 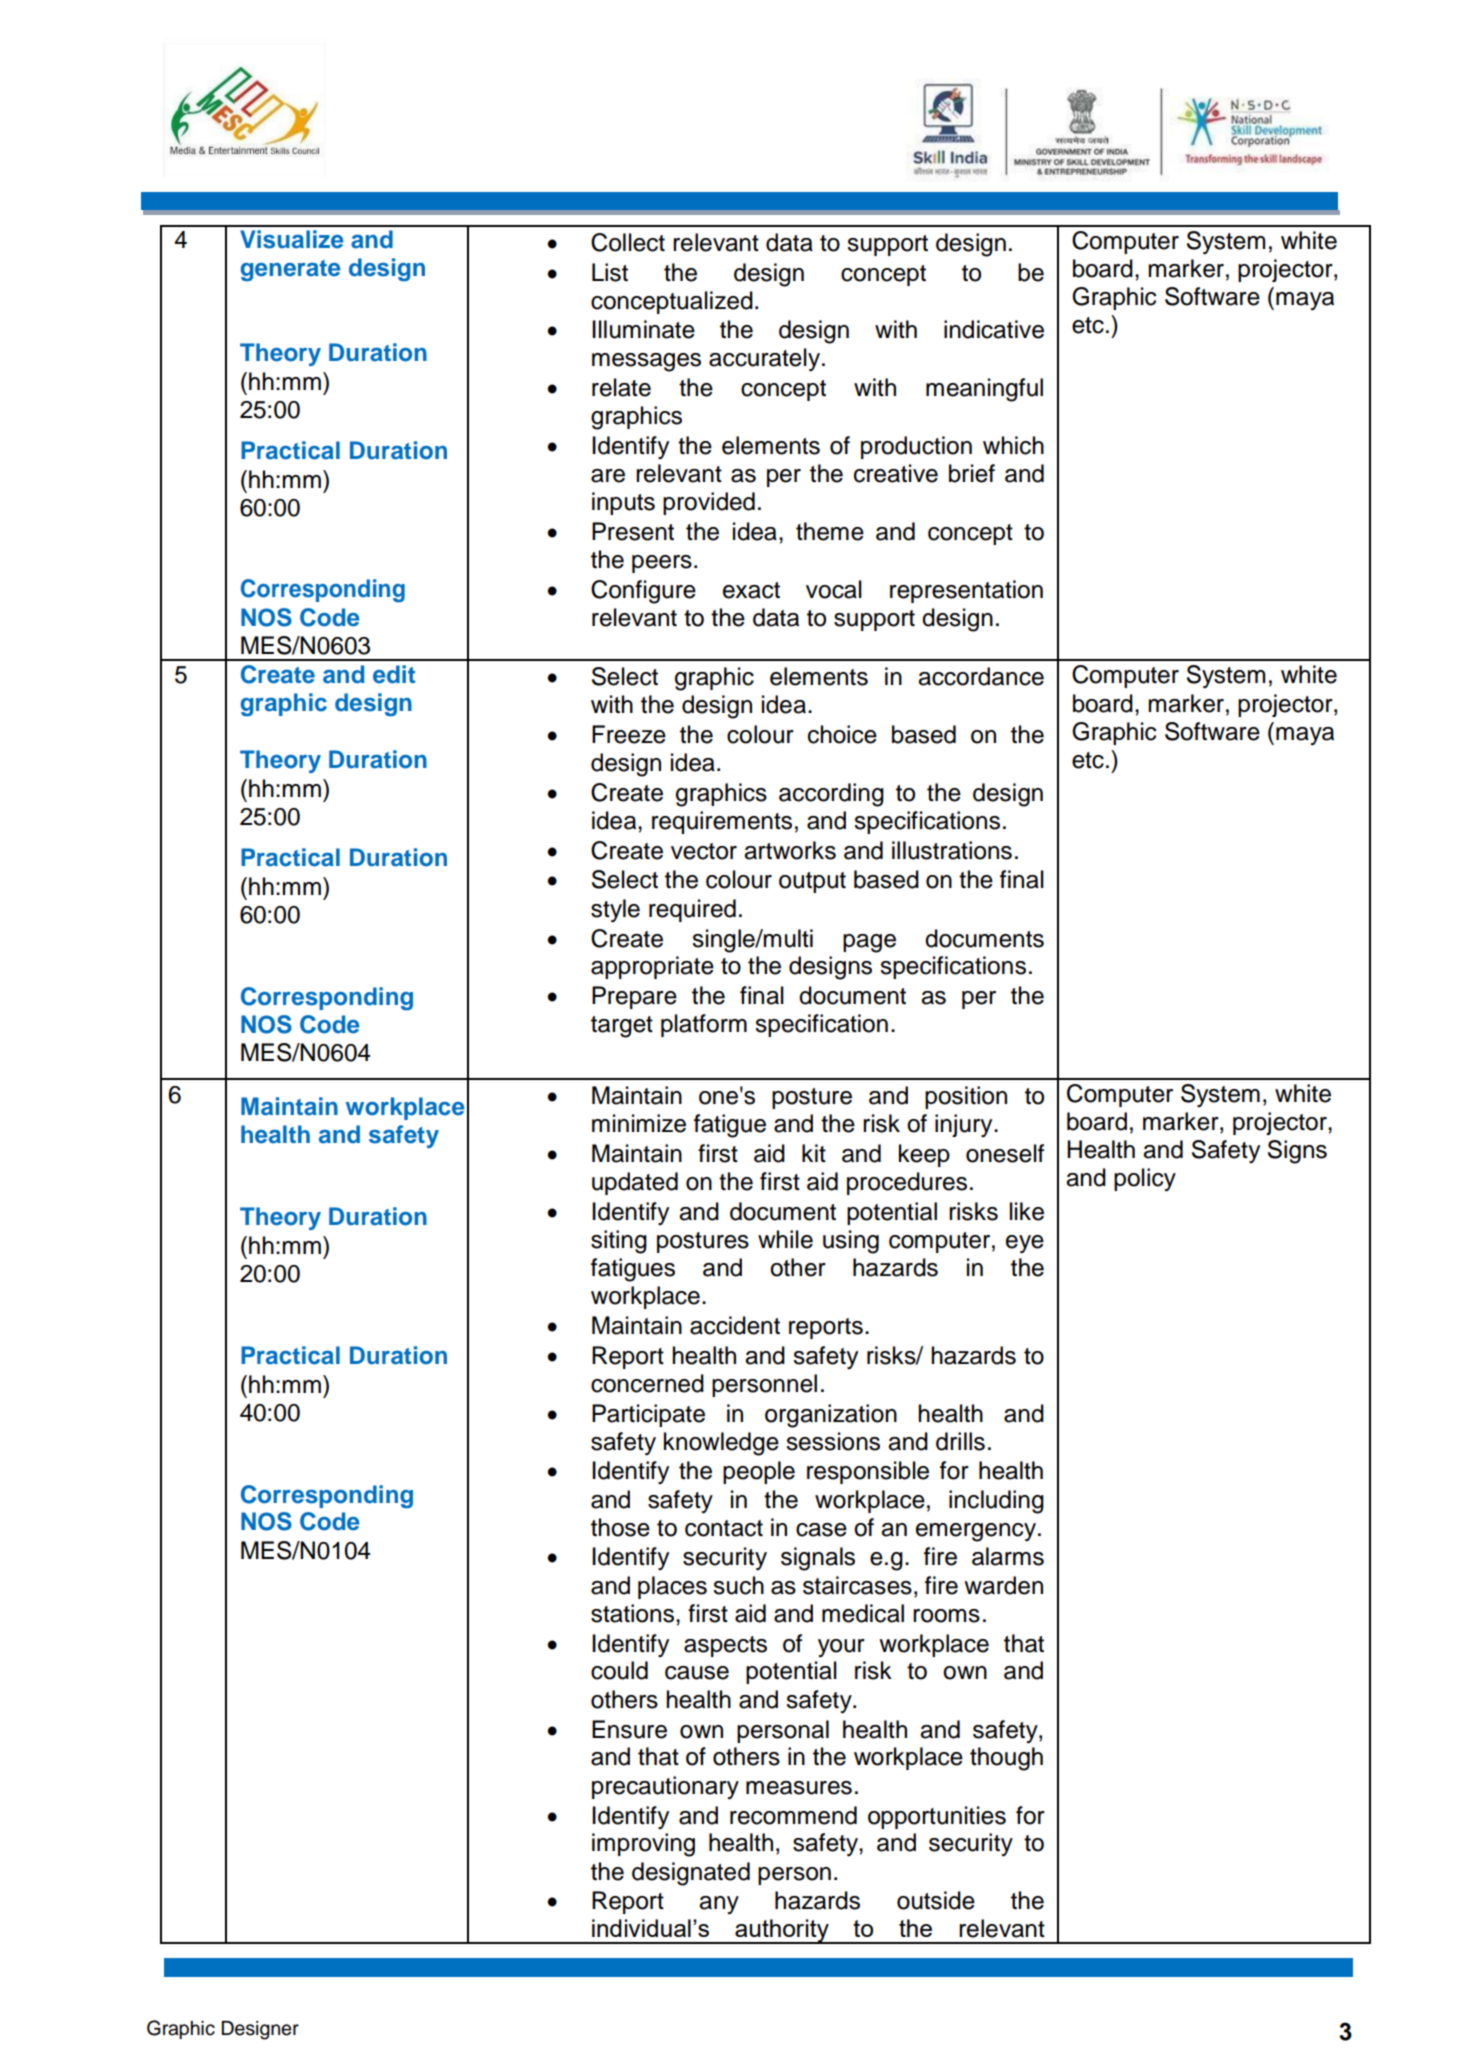 I want to click on improving, so click(x=643, y=1845).
